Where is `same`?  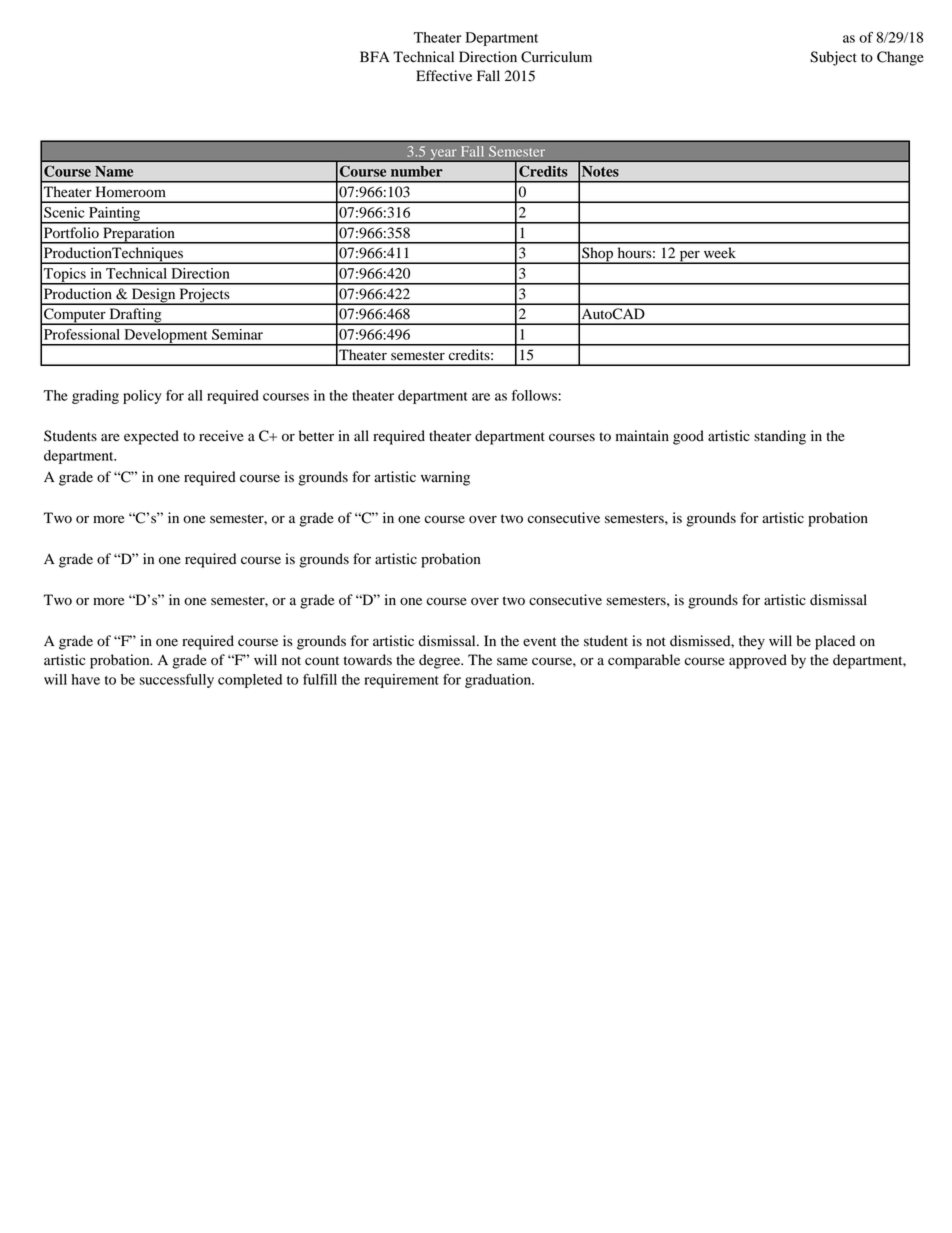
same is located at coordinates (512, 661).
